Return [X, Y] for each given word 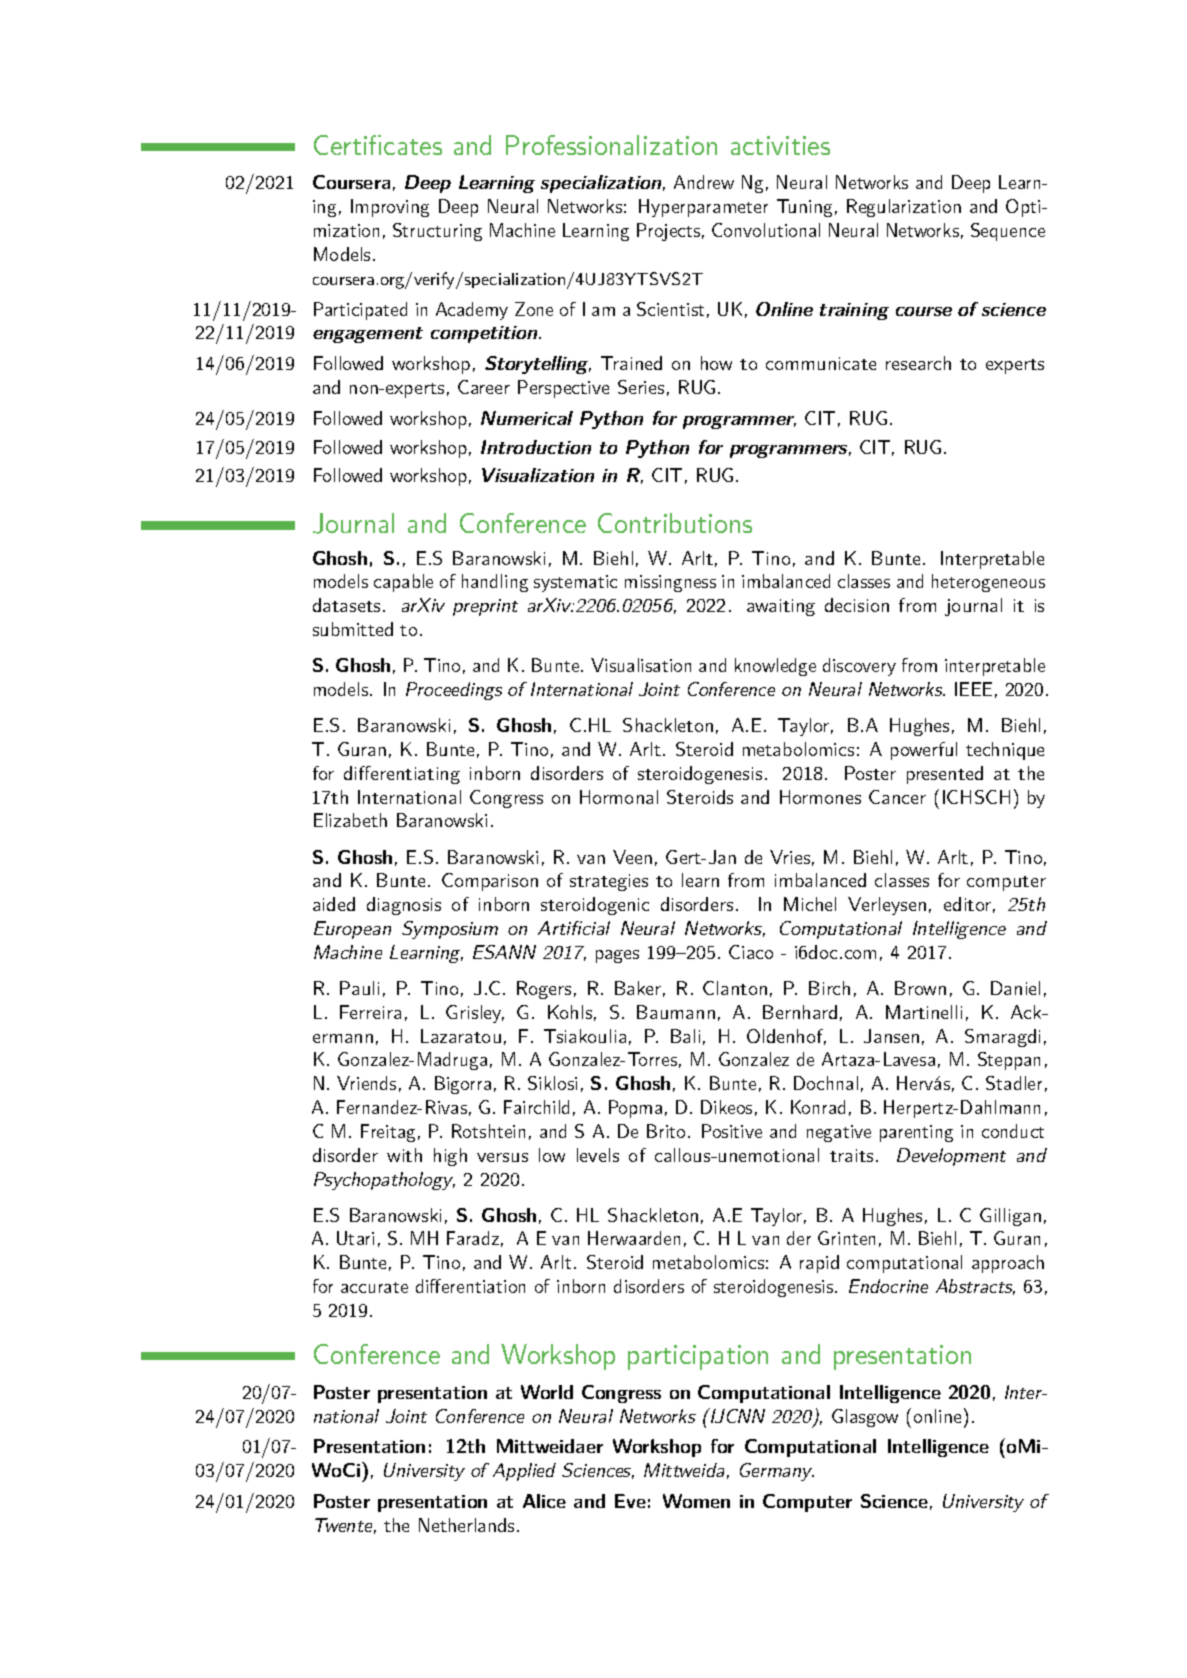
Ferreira [370, 1012]
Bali [685, 1036]
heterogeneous [988, 583]
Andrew [704, 182]
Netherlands [466, 1525]
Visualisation [641, 665]
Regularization [904, 208]
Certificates [378, 145]
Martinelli [924, 1012]
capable [403, 583]
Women [696, 1501]
